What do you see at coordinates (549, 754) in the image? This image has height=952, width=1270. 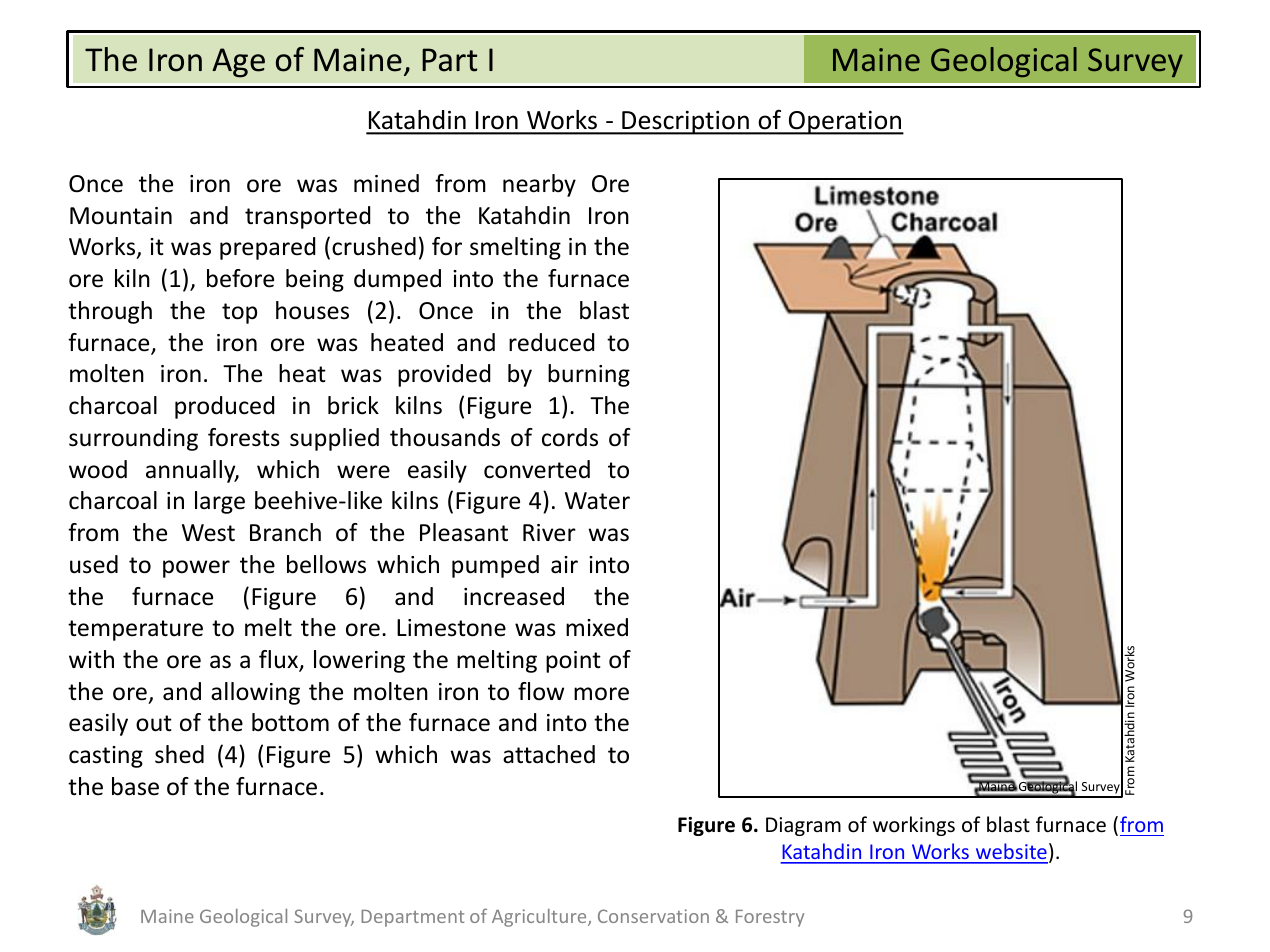 I see `attached` at bounding box center [549, 754].
